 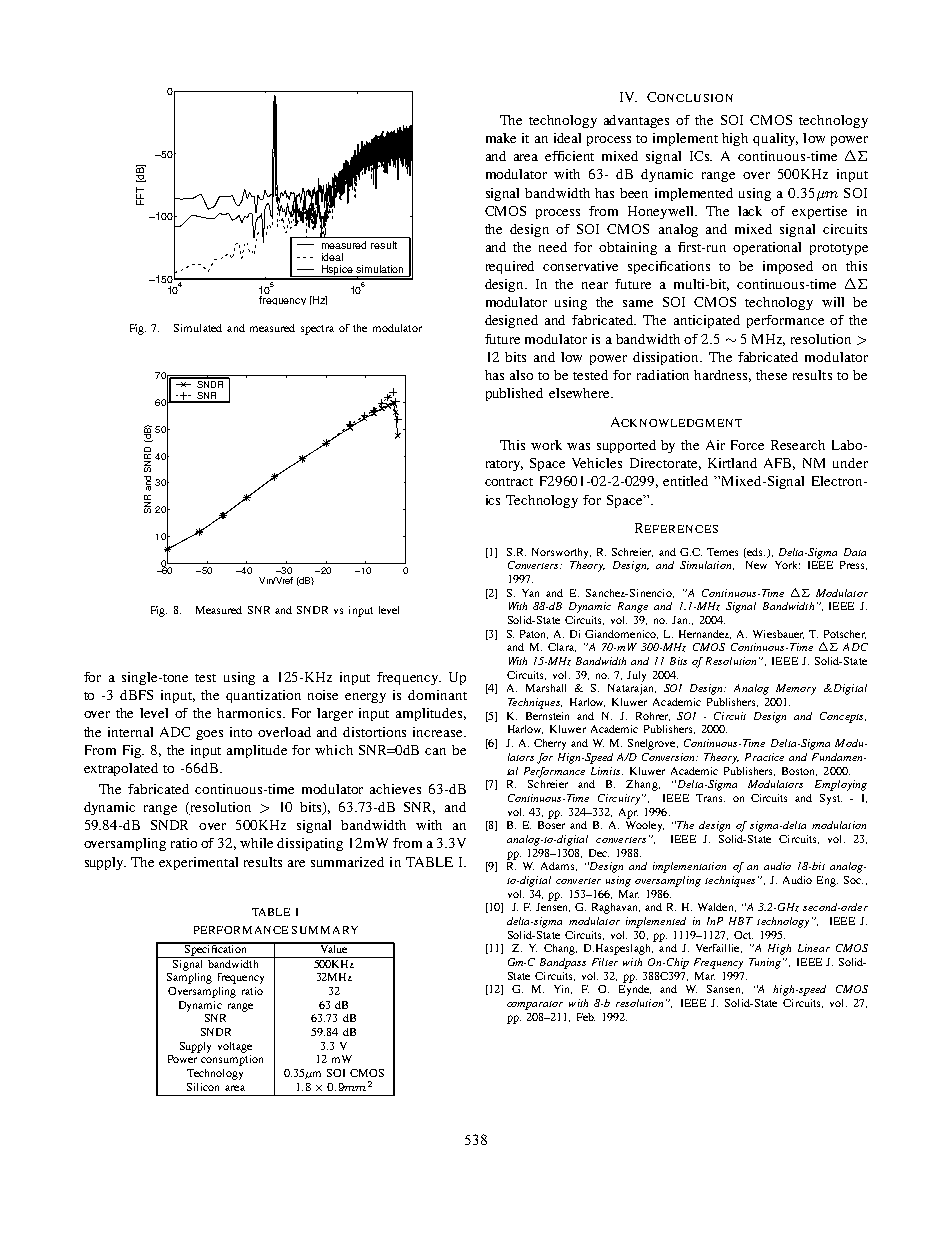 I want to click on also, so click(x=521, y=375).
